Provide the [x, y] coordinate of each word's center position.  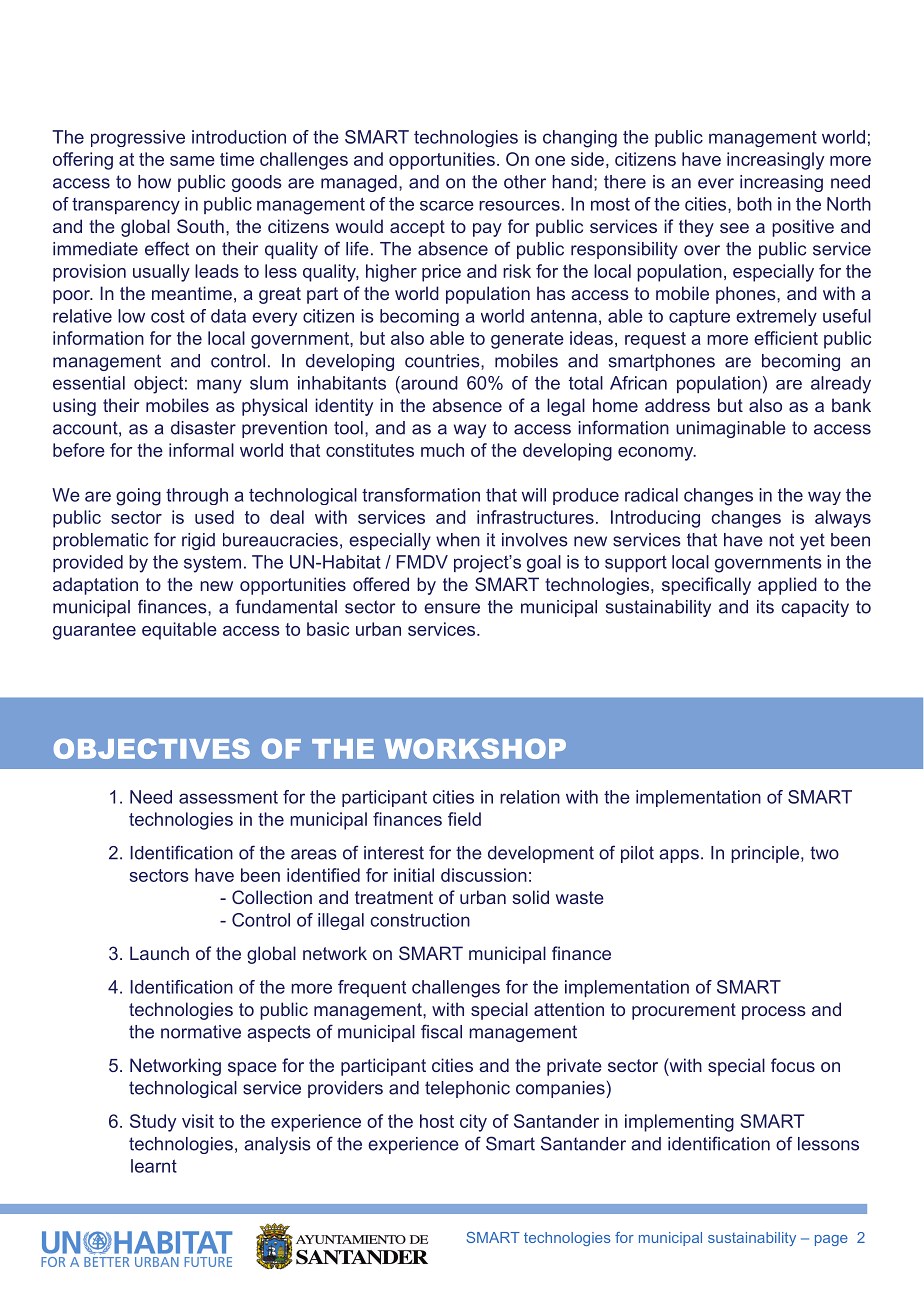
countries [443, 361]
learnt [154, 1166]
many [219, 386]
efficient [786, 338]
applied [787, 586]
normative [201, 1032]
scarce [447, 206]
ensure [452, 608]
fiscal [441, 1031]
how [154, 182]
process [774, 1013]
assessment [228, 797]
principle [766, 854]
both [754, 204]
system [212, 564]
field [464, 819]
